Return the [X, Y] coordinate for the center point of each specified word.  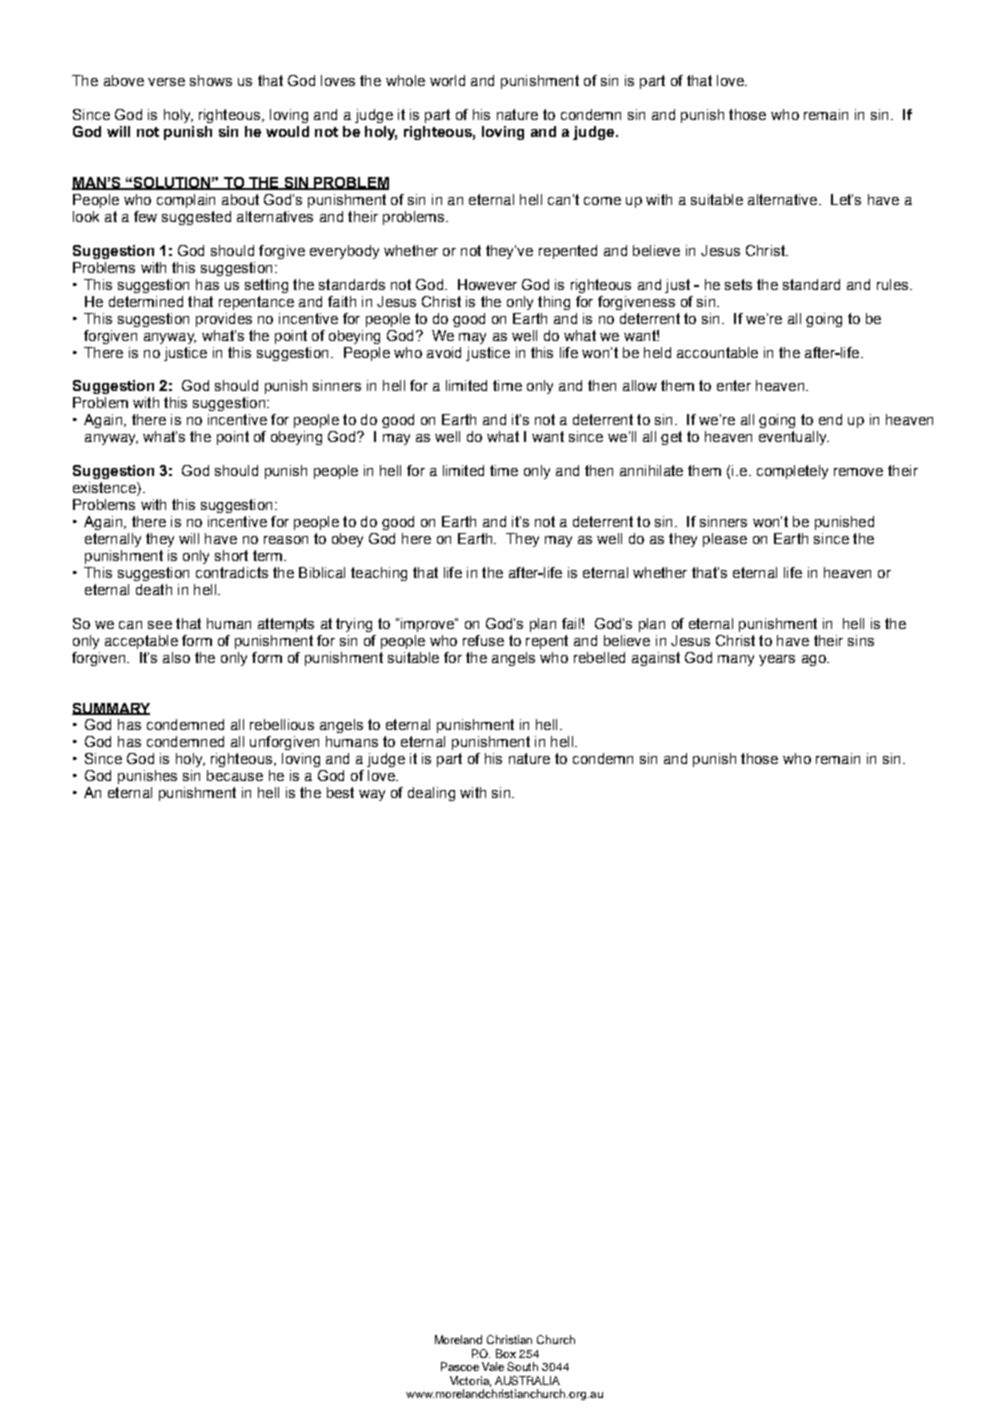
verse [166, 82]
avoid [444, 352]
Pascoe [460, 1366]
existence [105, 489]
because [235, 775]
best [340, 792]
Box [506, 1353]
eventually [794, 438]
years [777, 660]
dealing [431, 794]
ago [815, 660]
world [447, 80]
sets [738, 284]
